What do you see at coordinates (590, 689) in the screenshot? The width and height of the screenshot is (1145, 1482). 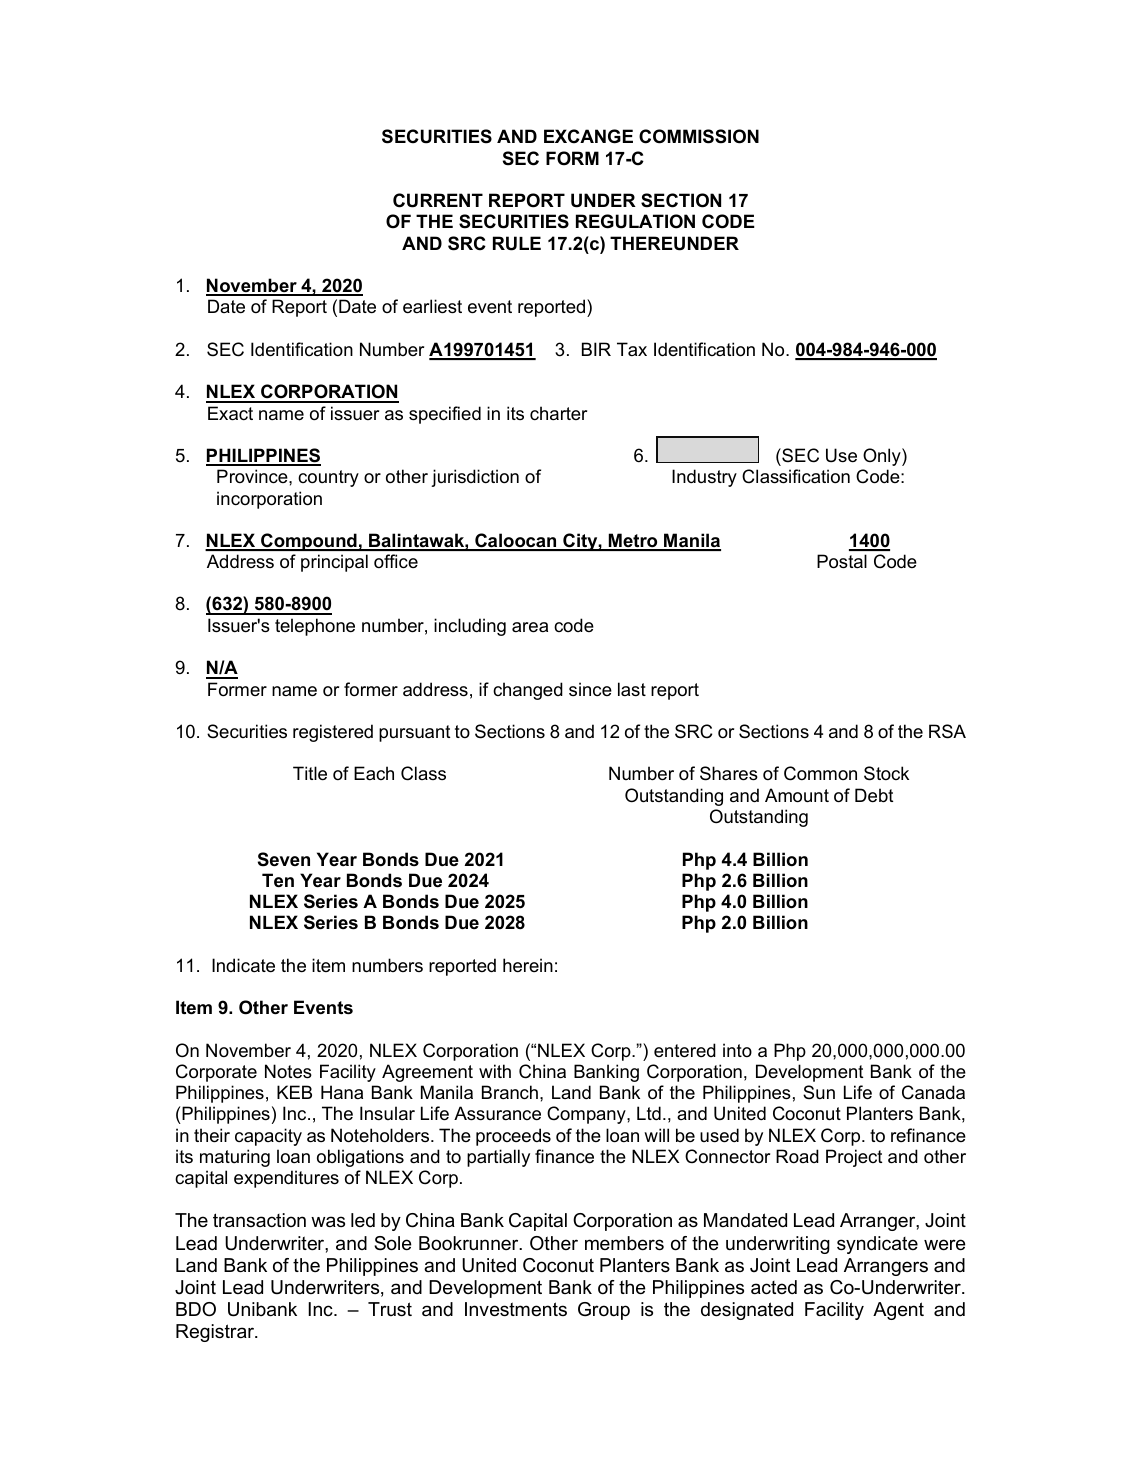 I see `since` at bounding box center [590, 689].
